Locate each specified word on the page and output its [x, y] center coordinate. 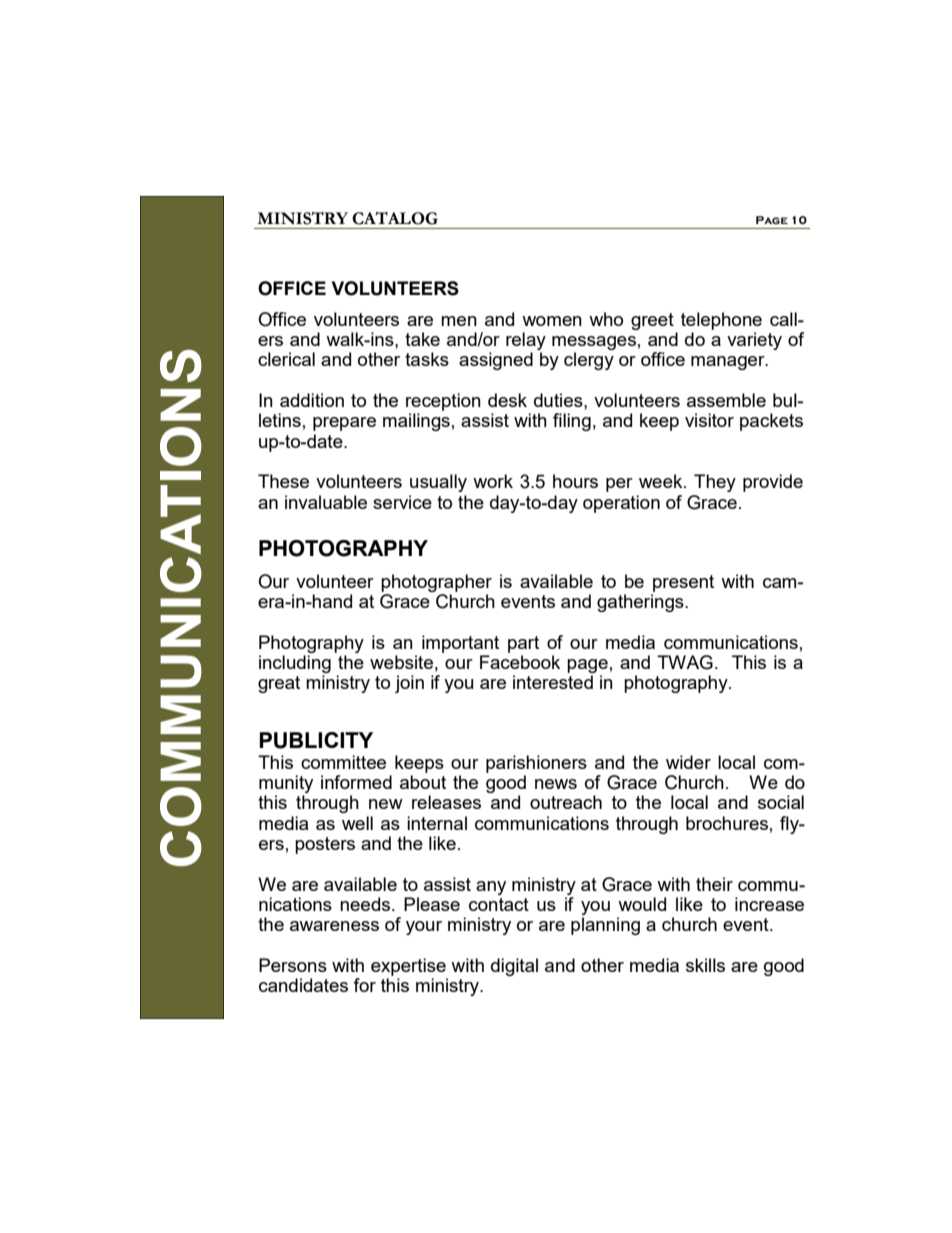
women [552, 321]
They [715, 483]
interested [553, 682]
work [493, 481]
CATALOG [395, 218]
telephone [721, 321]
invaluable [326, 502]
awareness [334, 926]
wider [688, 762]
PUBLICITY [316, 740]
